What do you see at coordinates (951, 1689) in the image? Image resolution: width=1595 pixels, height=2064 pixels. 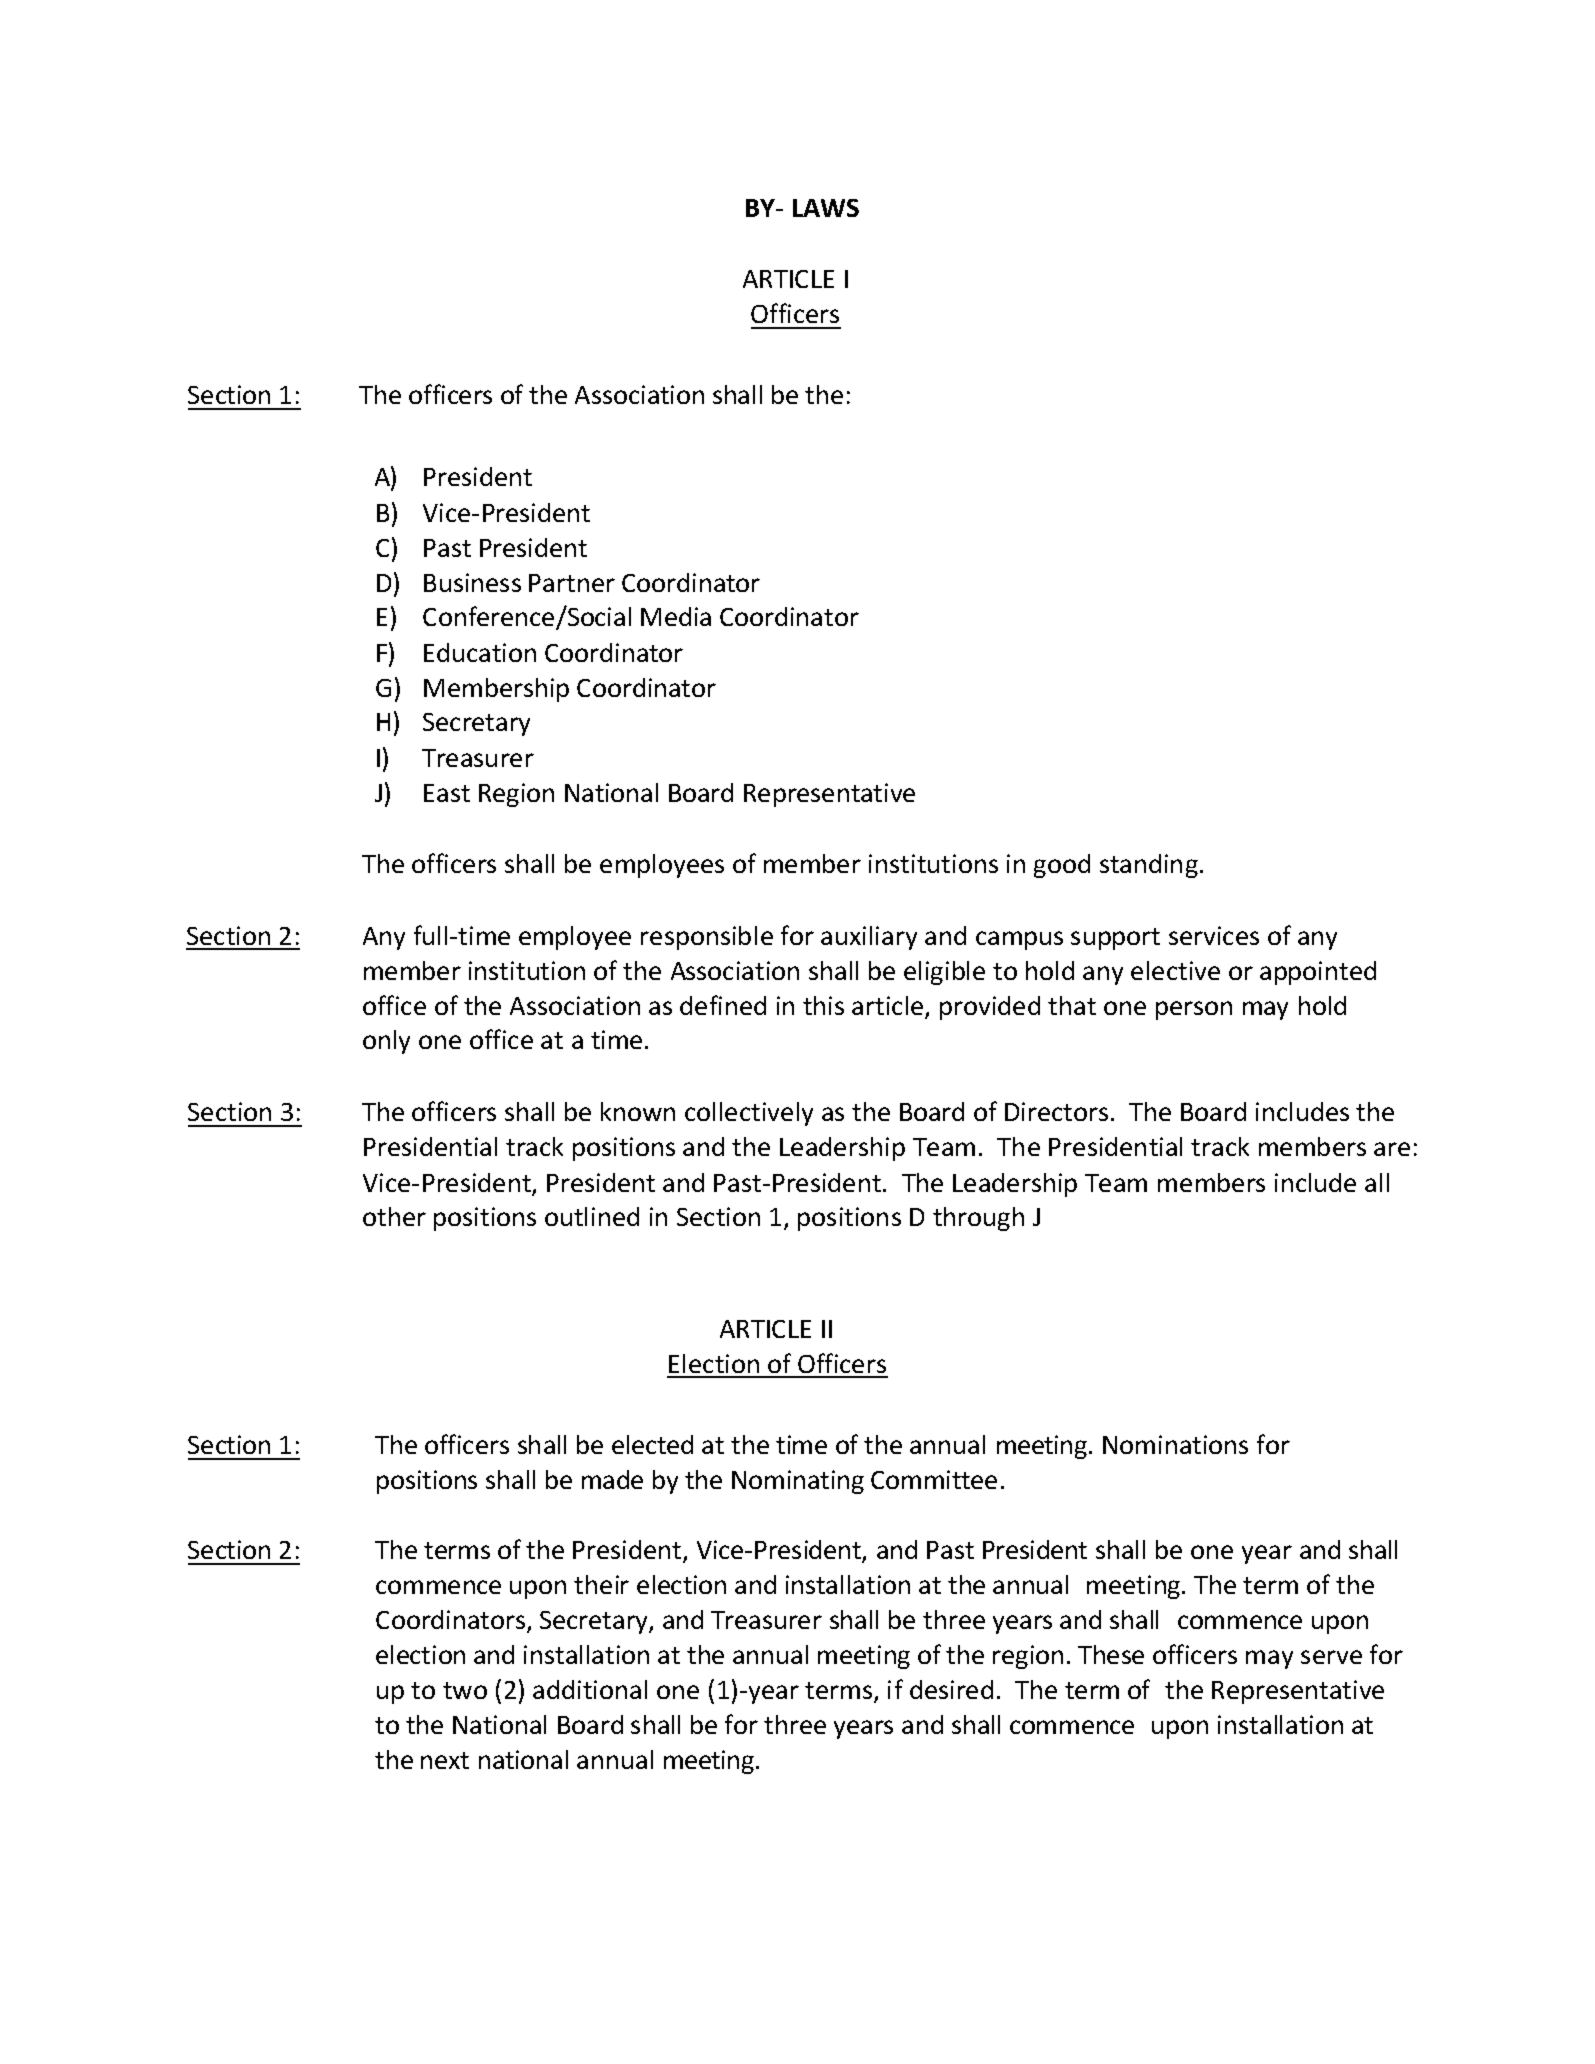 I see `desired` at bounding box center [951, 1689].
